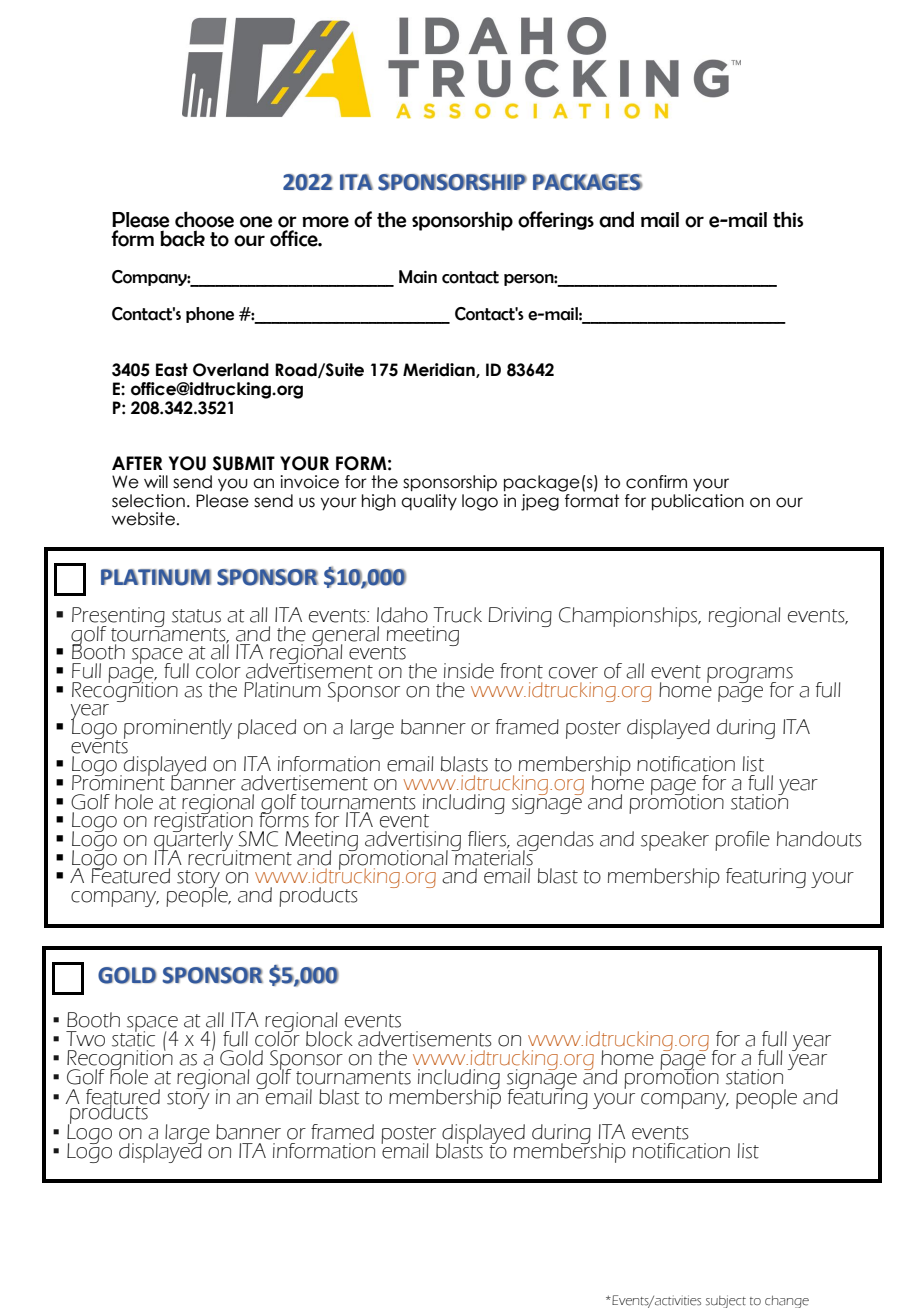  Describe the element at coordinates (267, 729) in the screenshot. I see `placed` at that location.
